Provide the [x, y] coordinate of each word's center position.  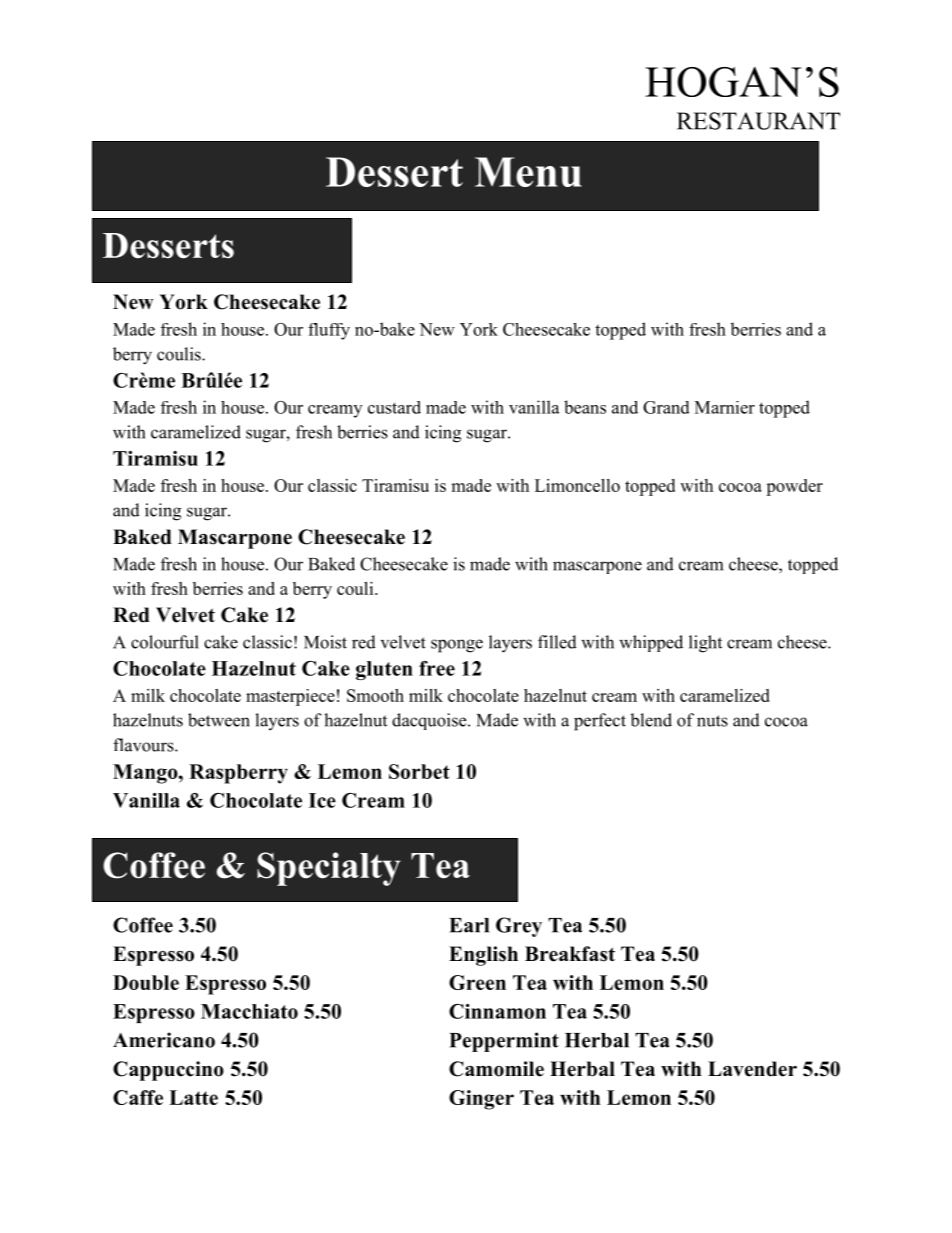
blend [651, 720]
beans [585, 407]
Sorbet [419, 771]
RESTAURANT [758, 121]
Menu [528, 172]
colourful [165, 642]
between [219, 720]
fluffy [329, 331]
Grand [666, 407]
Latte [193, 1097]
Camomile [496, 1069]
